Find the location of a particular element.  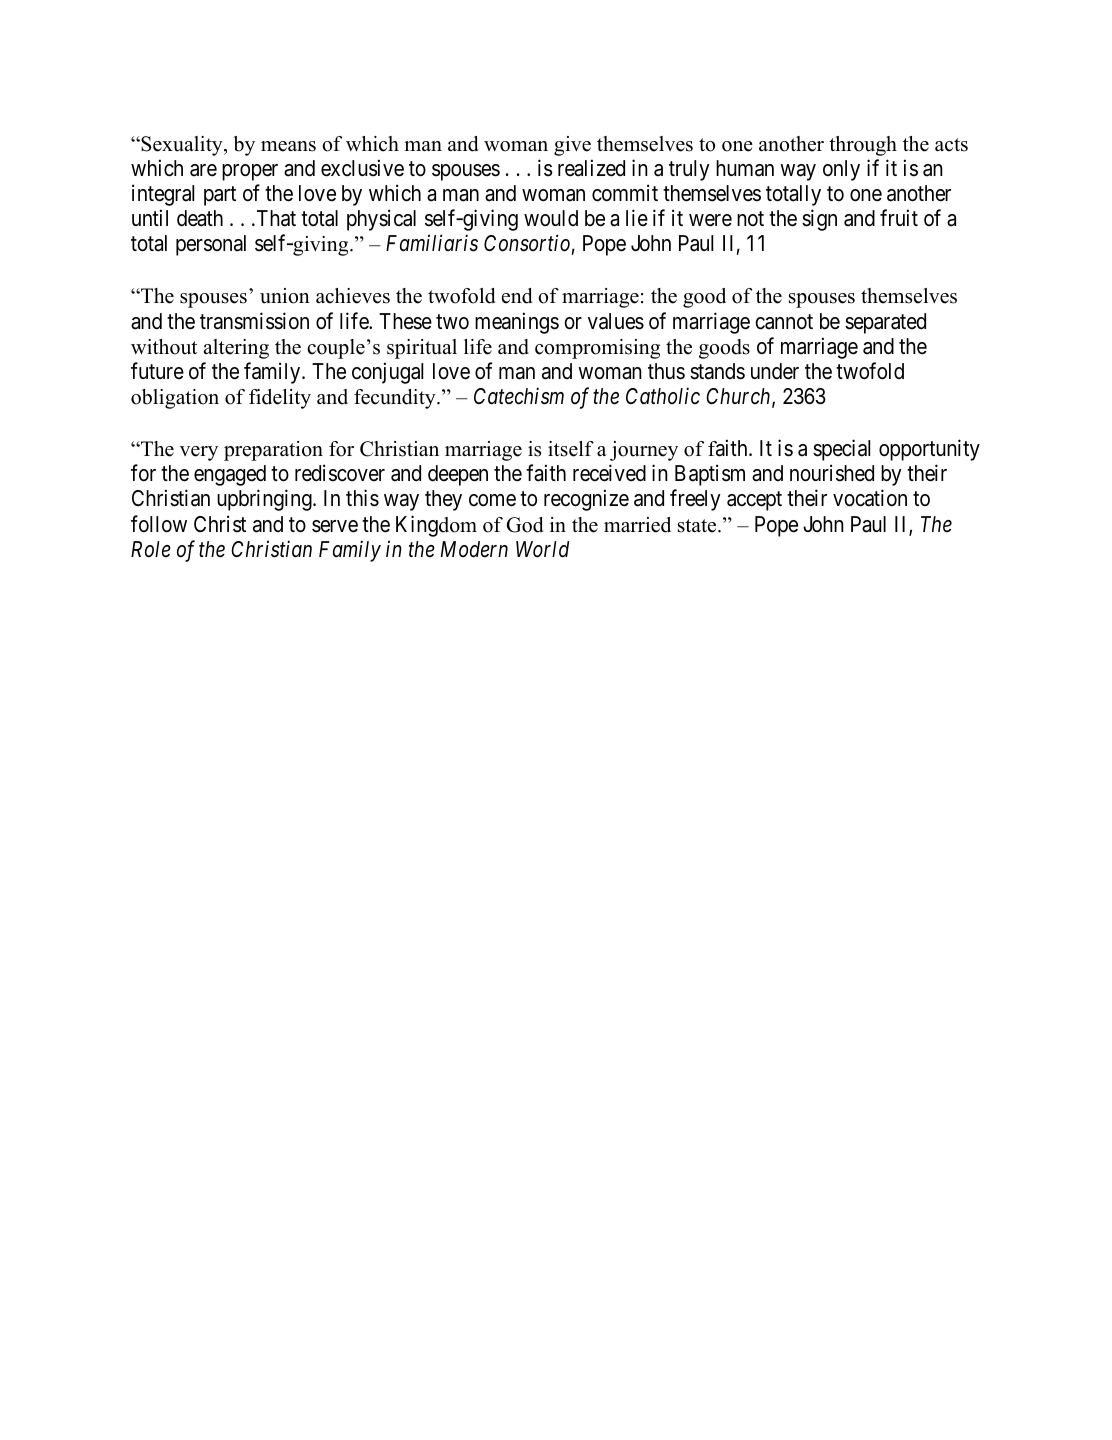

personal is located at coordinates (211, 245).
